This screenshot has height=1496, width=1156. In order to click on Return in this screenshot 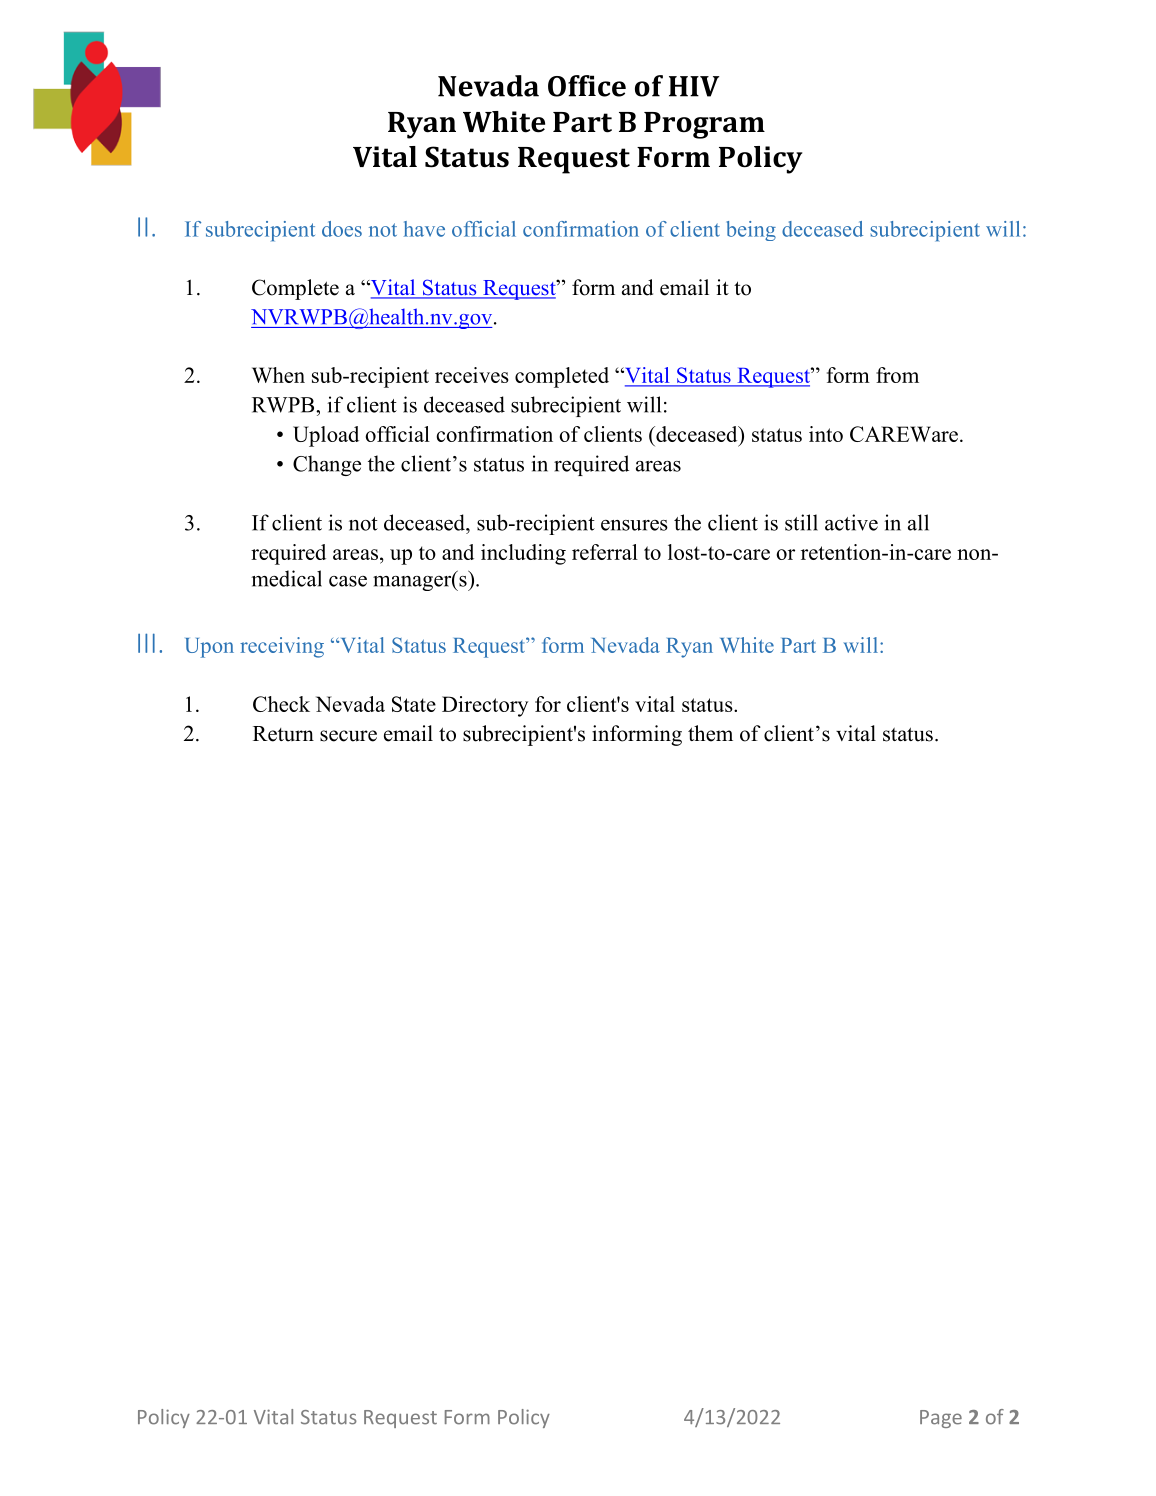, I will do `click(283, 734)`.
